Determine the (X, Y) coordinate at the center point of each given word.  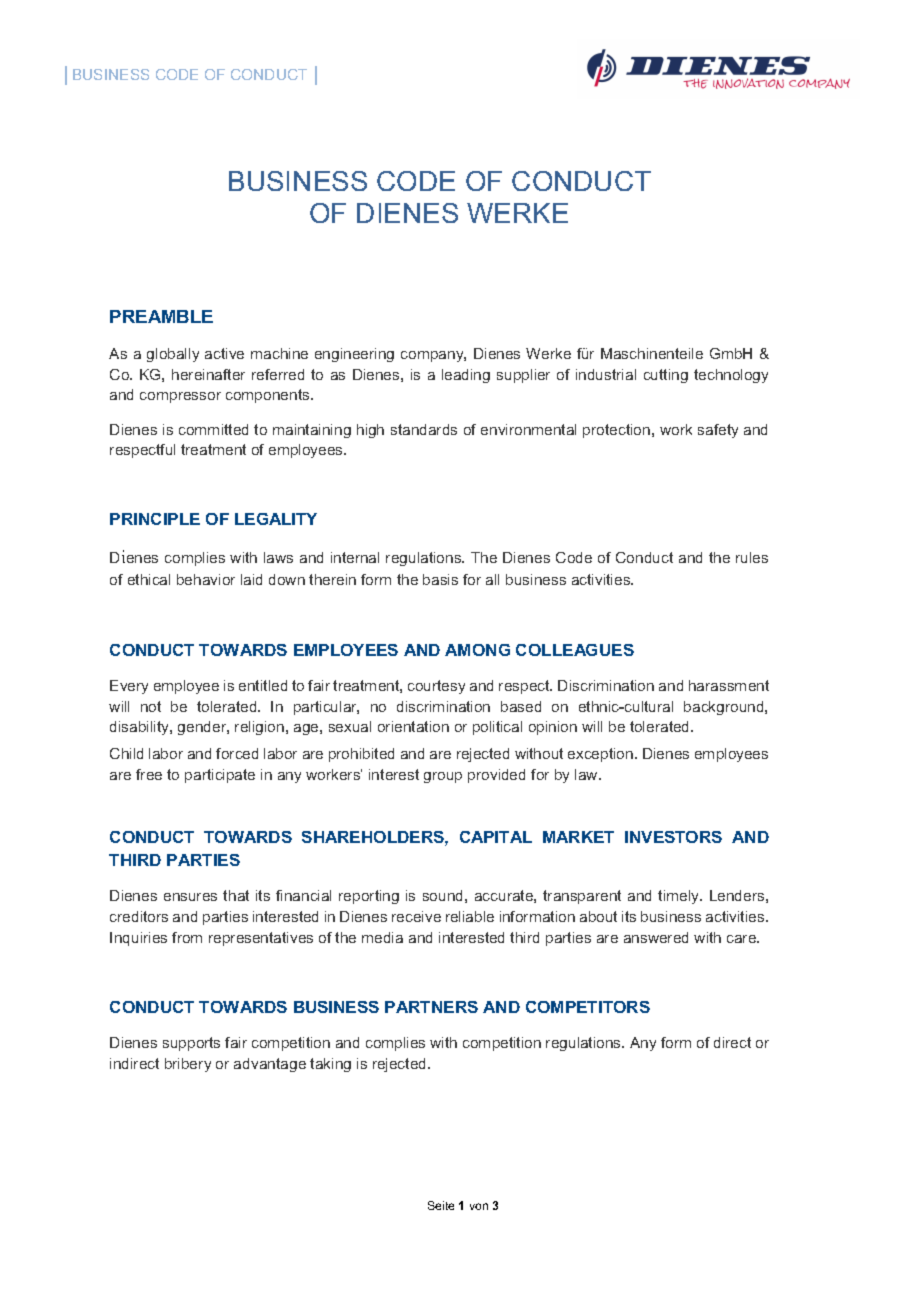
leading (466, 376)
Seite (441, 1205)
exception (602, 755)
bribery (188, 1065)
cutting (666, 376)
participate (220, 776)
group (443, 777)
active (224, 353)
